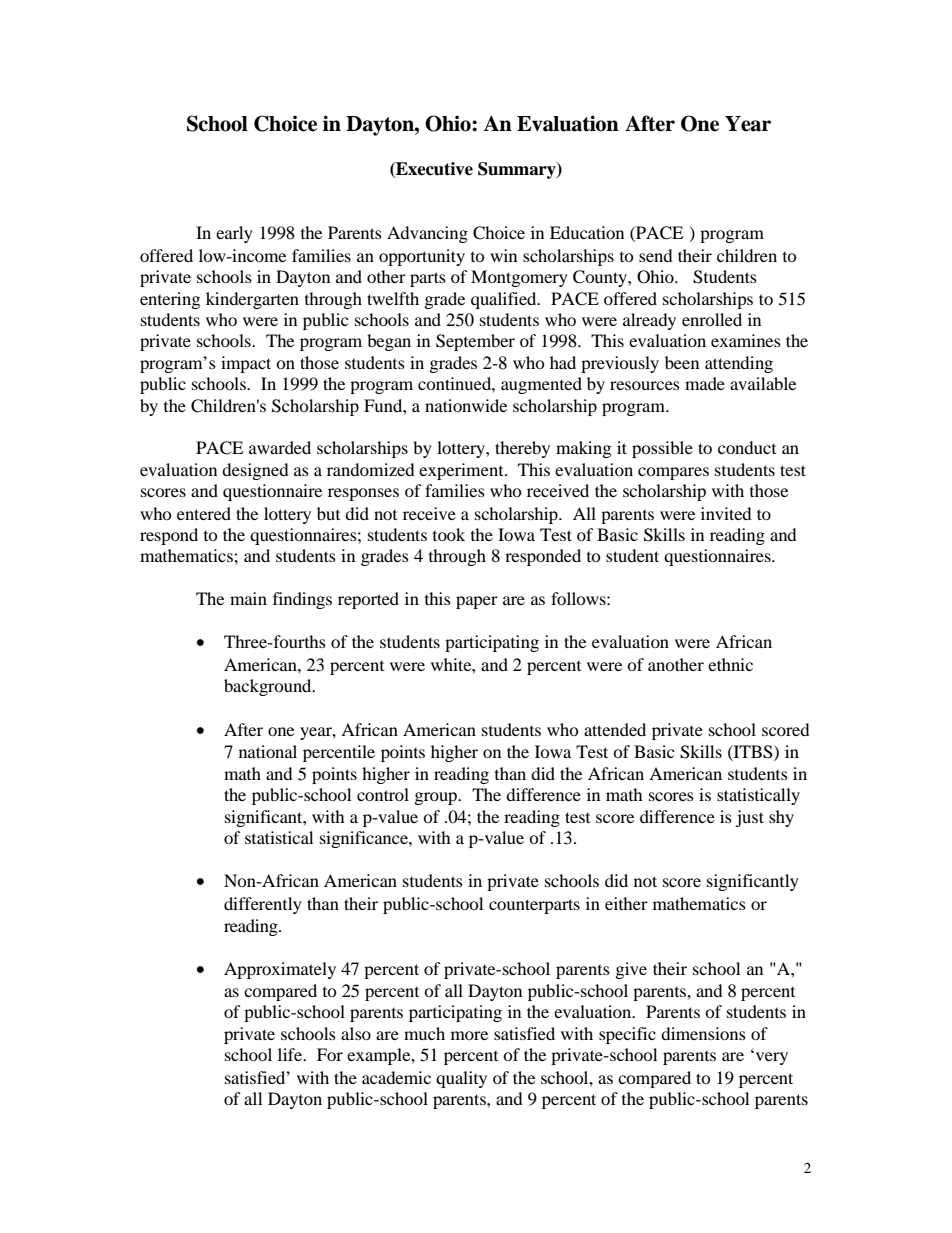 The height and width of the page is (1233, 952). What do you see at coordinates (248, 598) in the page?
I see `main` at bounding box center [248, 598].
